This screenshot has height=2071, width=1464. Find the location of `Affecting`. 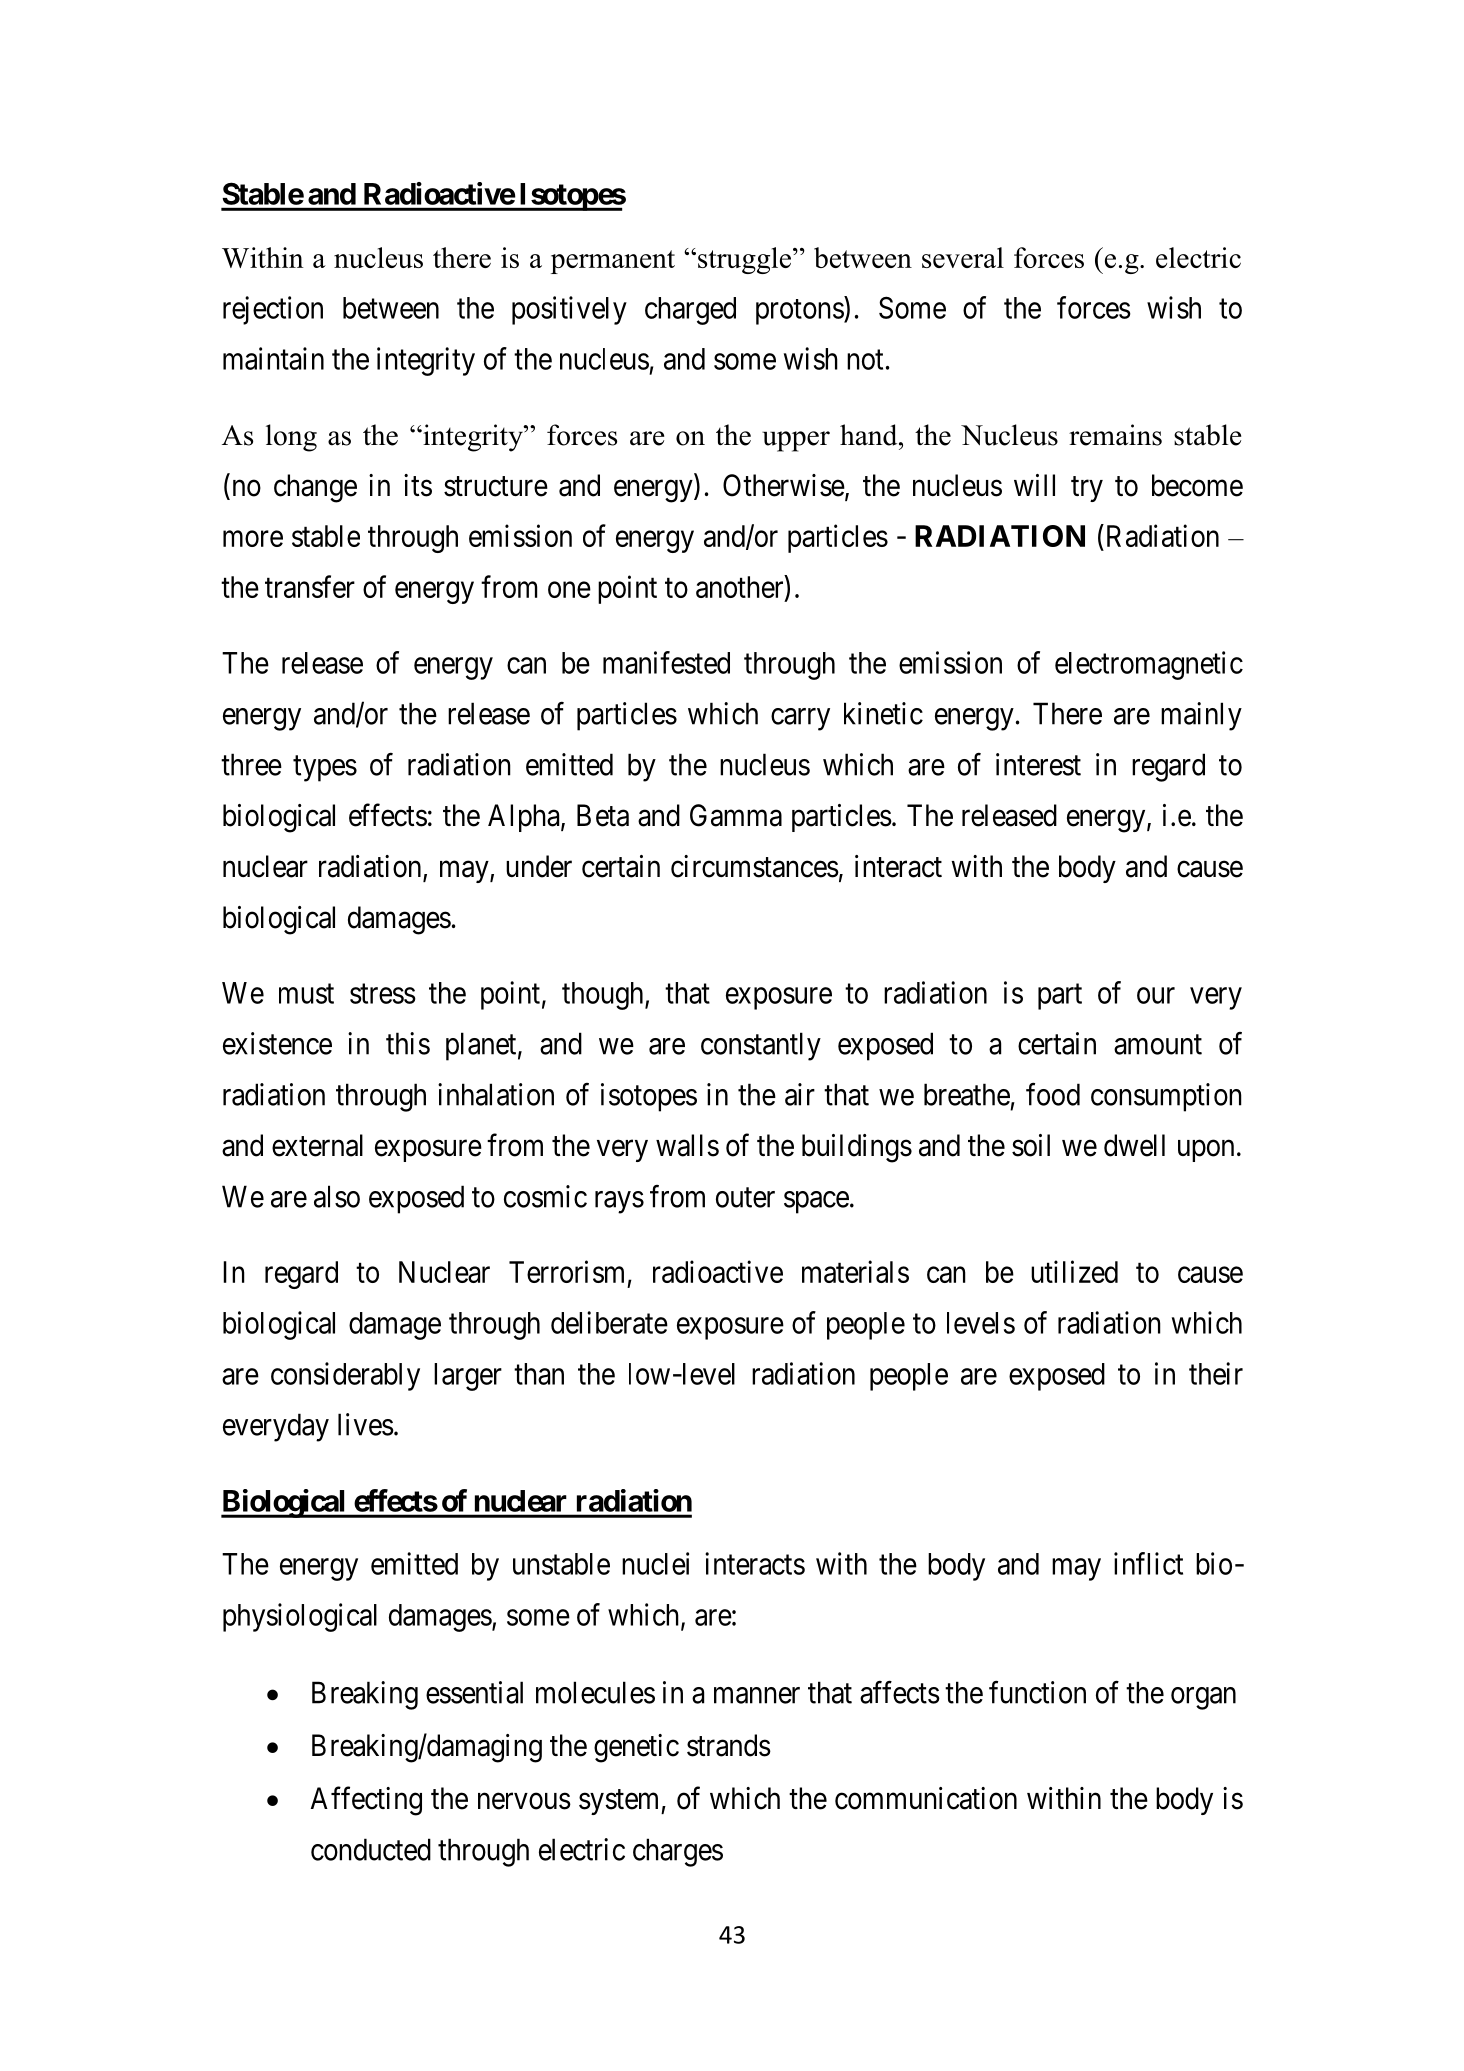

Affecting is located at coordinates (366, 1801).
